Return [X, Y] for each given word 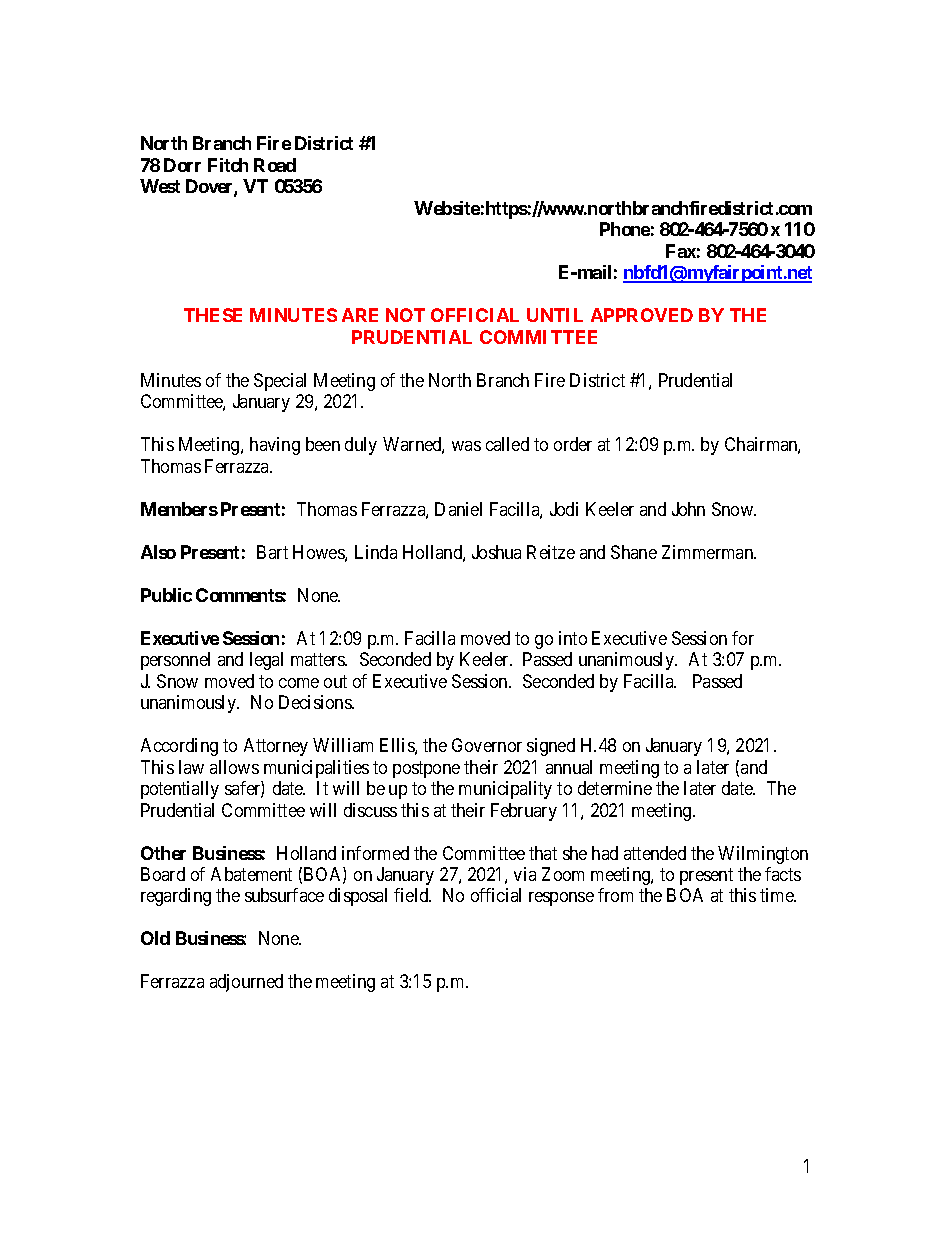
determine [615, 788]
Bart [272, 552]
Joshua [496, 552]
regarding [176, 897]
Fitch [228, 165]
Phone [625, 229]
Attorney [276, 747]
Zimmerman [709, 552]
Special [280, 382]
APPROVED [642, 315]
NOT [405, 315]
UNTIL [555, 315]
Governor [487, 745]
